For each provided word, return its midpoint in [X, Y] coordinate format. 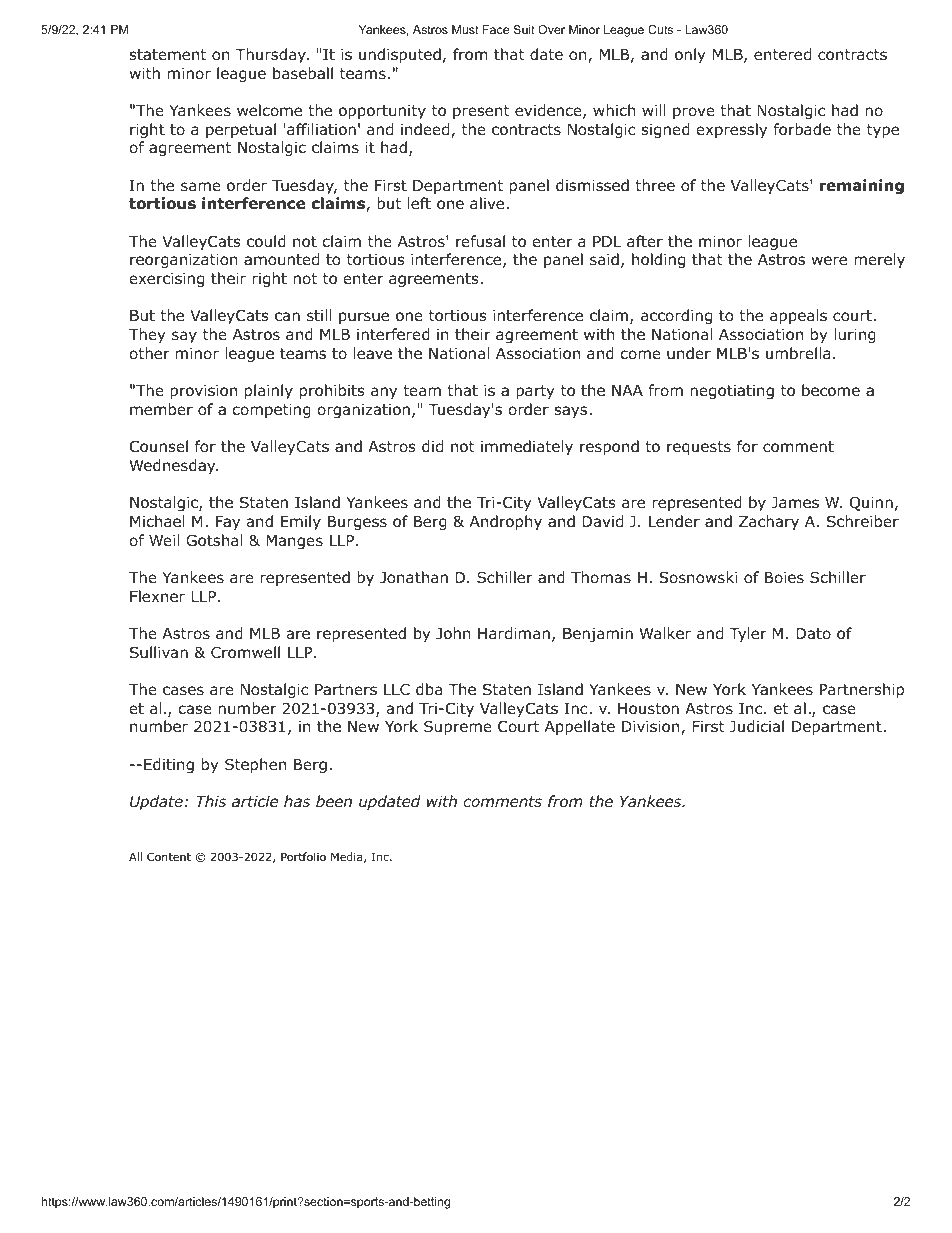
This [211, 801]
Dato [813, 634]
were [829, 260]
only [690, 55]
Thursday [271, 55]
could [266, 241]
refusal [480, 241]
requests [699, 448]
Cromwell [245, 652]
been [334, 801]
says [572, 412]
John [453, 633]
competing [271, 411]
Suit [524, 29]
